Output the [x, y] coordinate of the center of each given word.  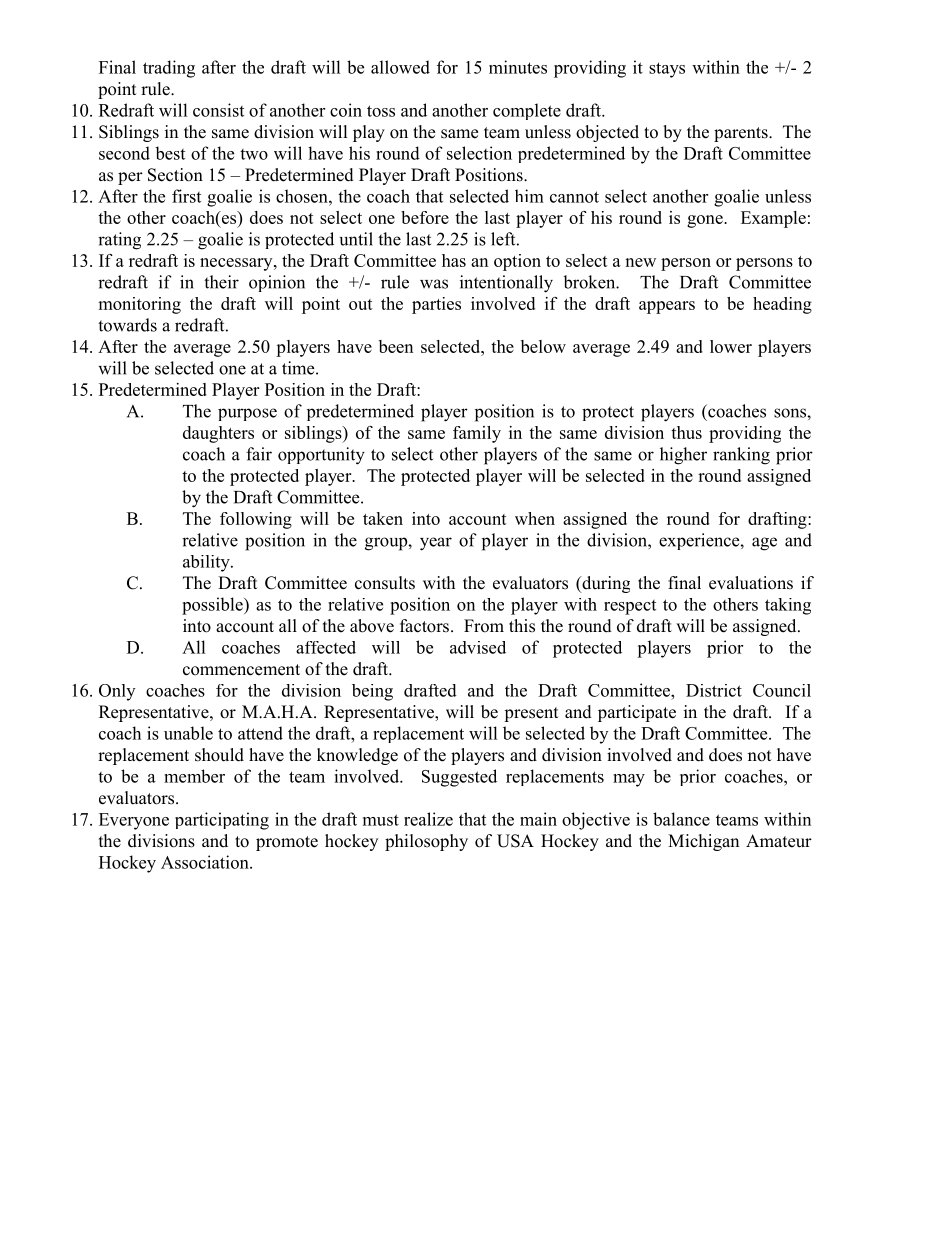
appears [667, 307]
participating [222, 821]
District [714, 690]
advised [478, 647]
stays [667, 70]
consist [218, 110]
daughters [218, 434]
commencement [241, 670]
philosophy [426, 842]
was [434, 284]
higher [683, 456]
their [221, 282]
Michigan [703, 842]
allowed [400, 67]
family [477, 434]
